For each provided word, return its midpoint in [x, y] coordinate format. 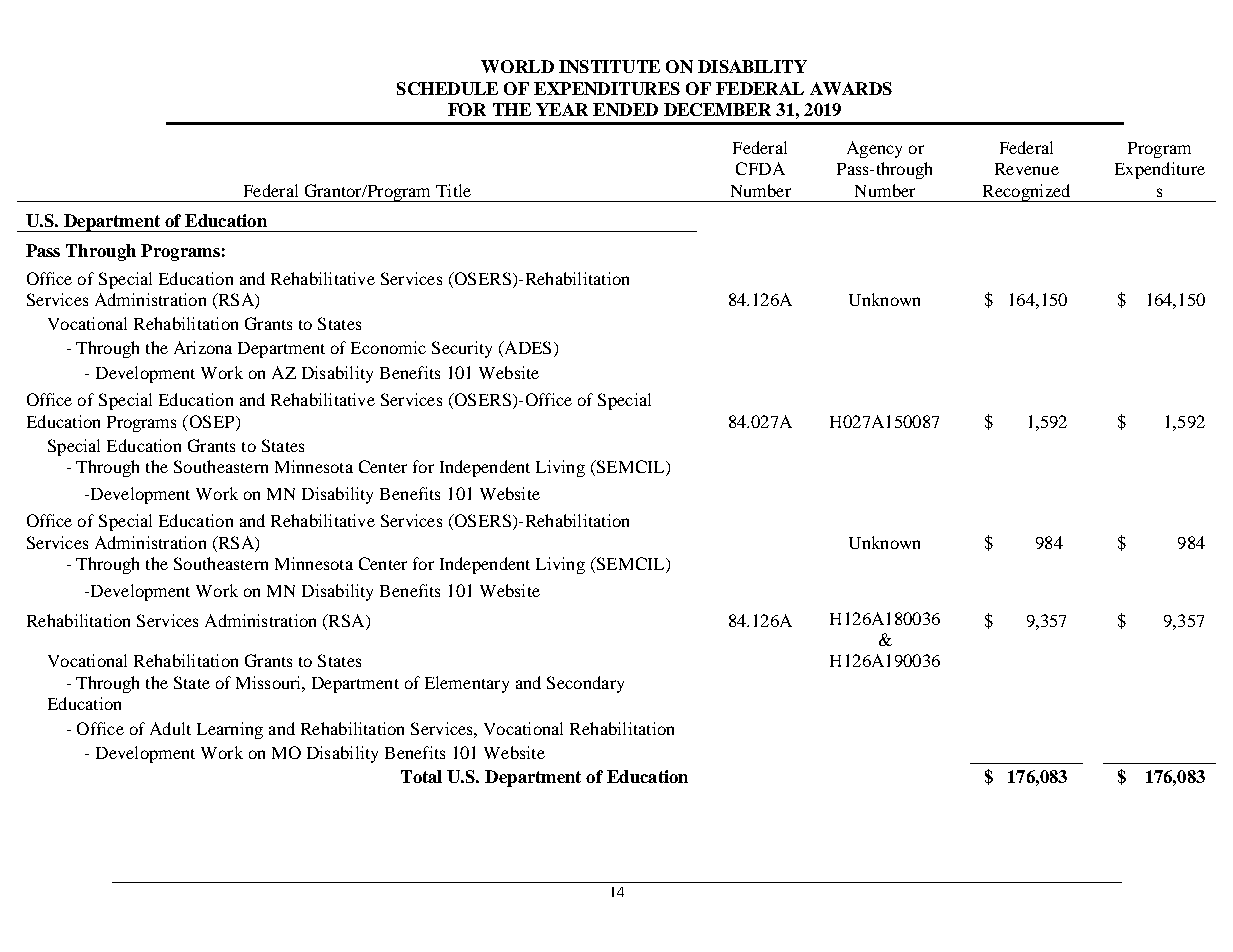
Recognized [1026, 193]
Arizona [203, 347]
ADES [526, 349]
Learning [230, 730]
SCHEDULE [447, 88]
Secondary [585, 684]
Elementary [467, 684]
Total [421, 776]
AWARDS [851, 88]
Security [462, 349]
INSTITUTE [609, 66]
